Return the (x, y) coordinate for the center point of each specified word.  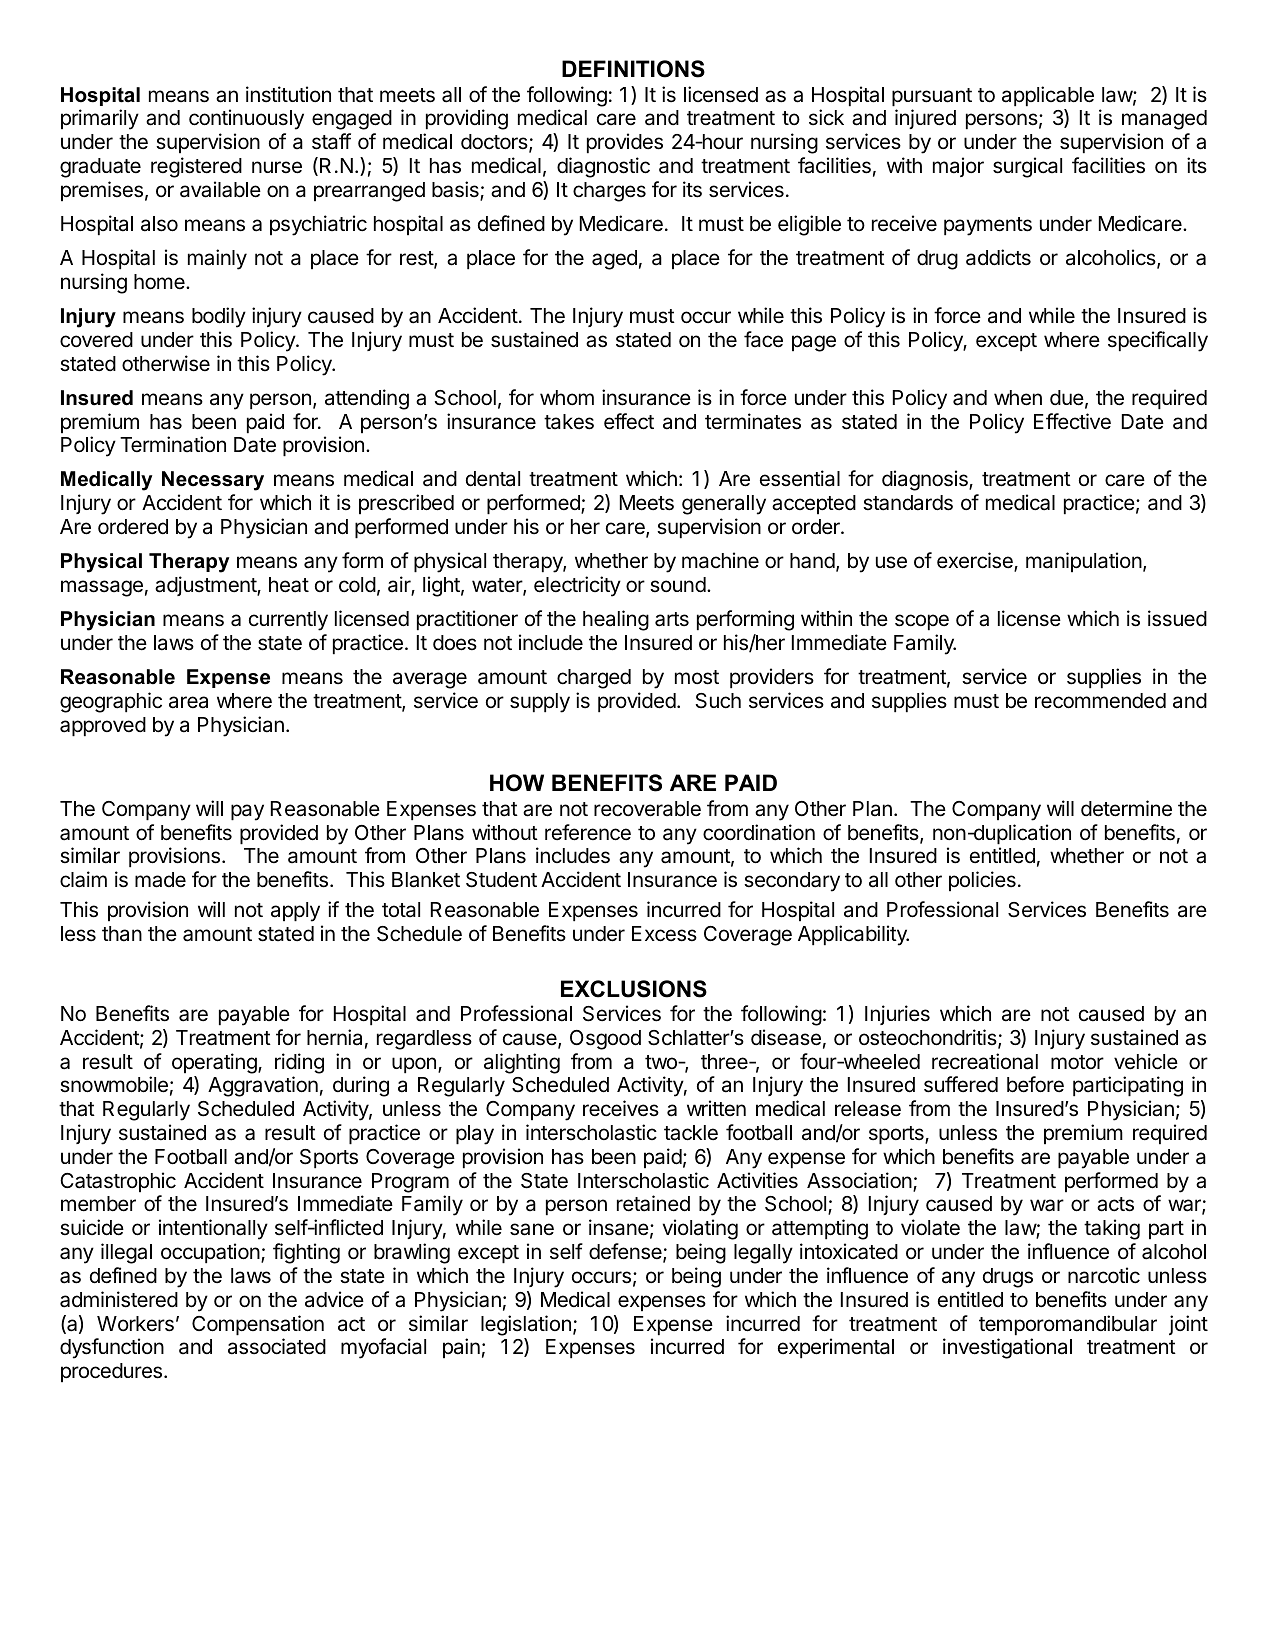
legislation (526, 1325)
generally (724, 505)
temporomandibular (1068, 1325)
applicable (1048, 96)
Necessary (213, 481)
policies (982, 881)
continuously (246, 119)
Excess (664, 934)
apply (295, 912)
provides (625, 143)
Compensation (258, 1325)
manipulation (1084, 562)
